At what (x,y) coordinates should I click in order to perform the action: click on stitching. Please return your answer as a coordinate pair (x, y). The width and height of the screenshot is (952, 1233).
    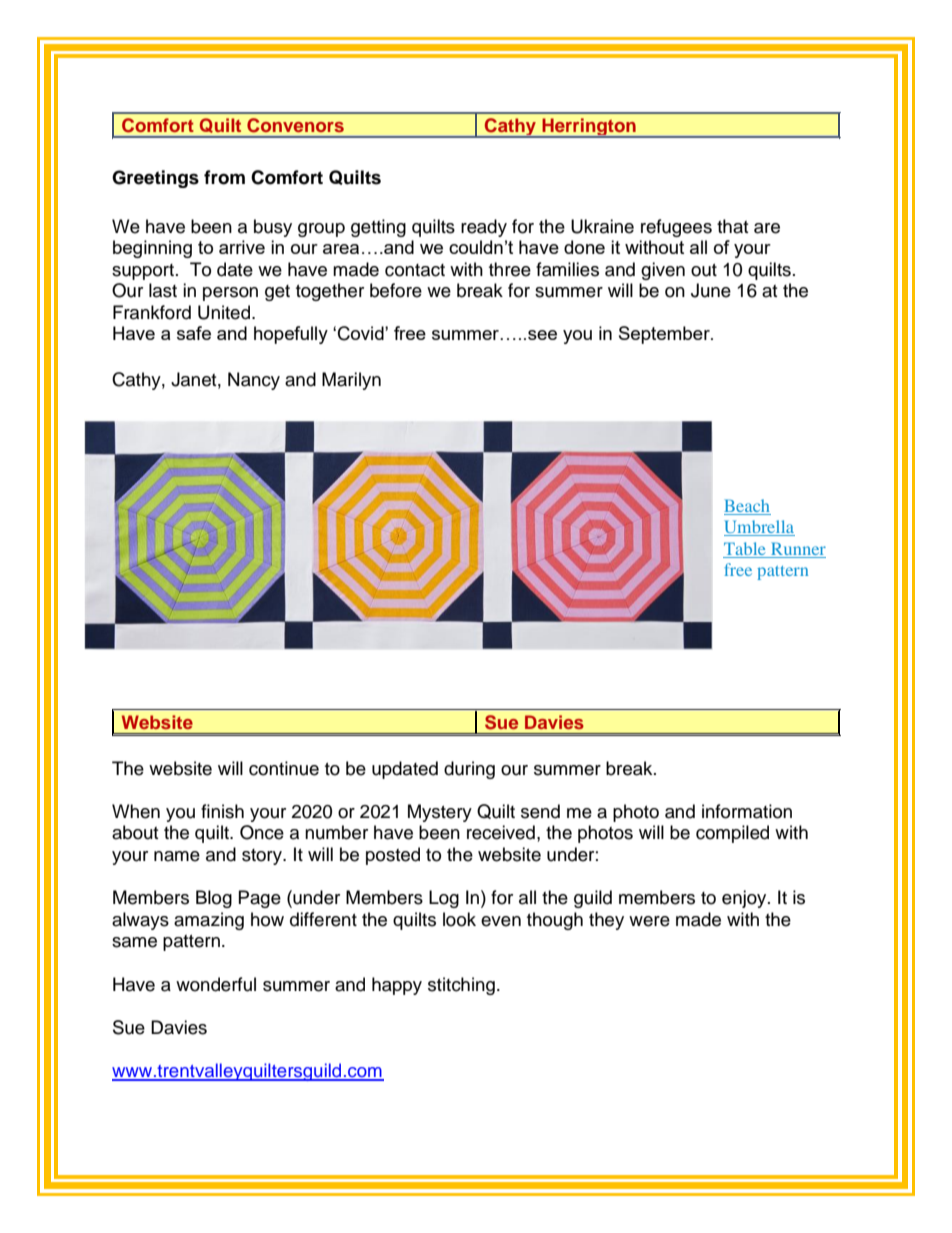
    Looking at the image, I should click on (461, 986).
